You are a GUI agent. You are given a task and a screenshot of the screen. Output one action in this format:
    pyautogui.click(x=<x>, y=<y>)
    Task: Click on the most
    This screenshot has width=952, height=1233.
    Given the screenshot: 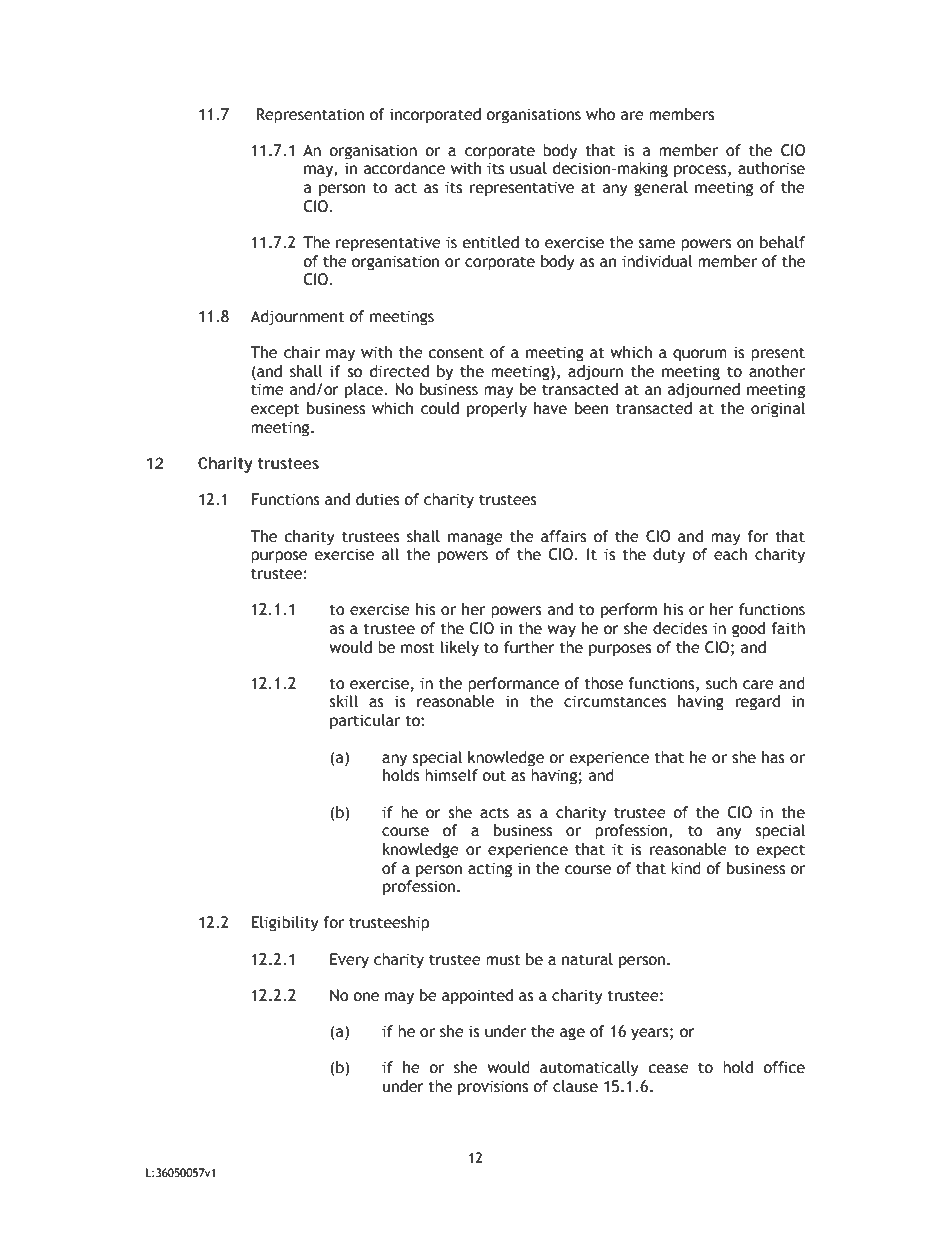 What is the action you would take?
    pyautogui.click(x=418, y=648)
